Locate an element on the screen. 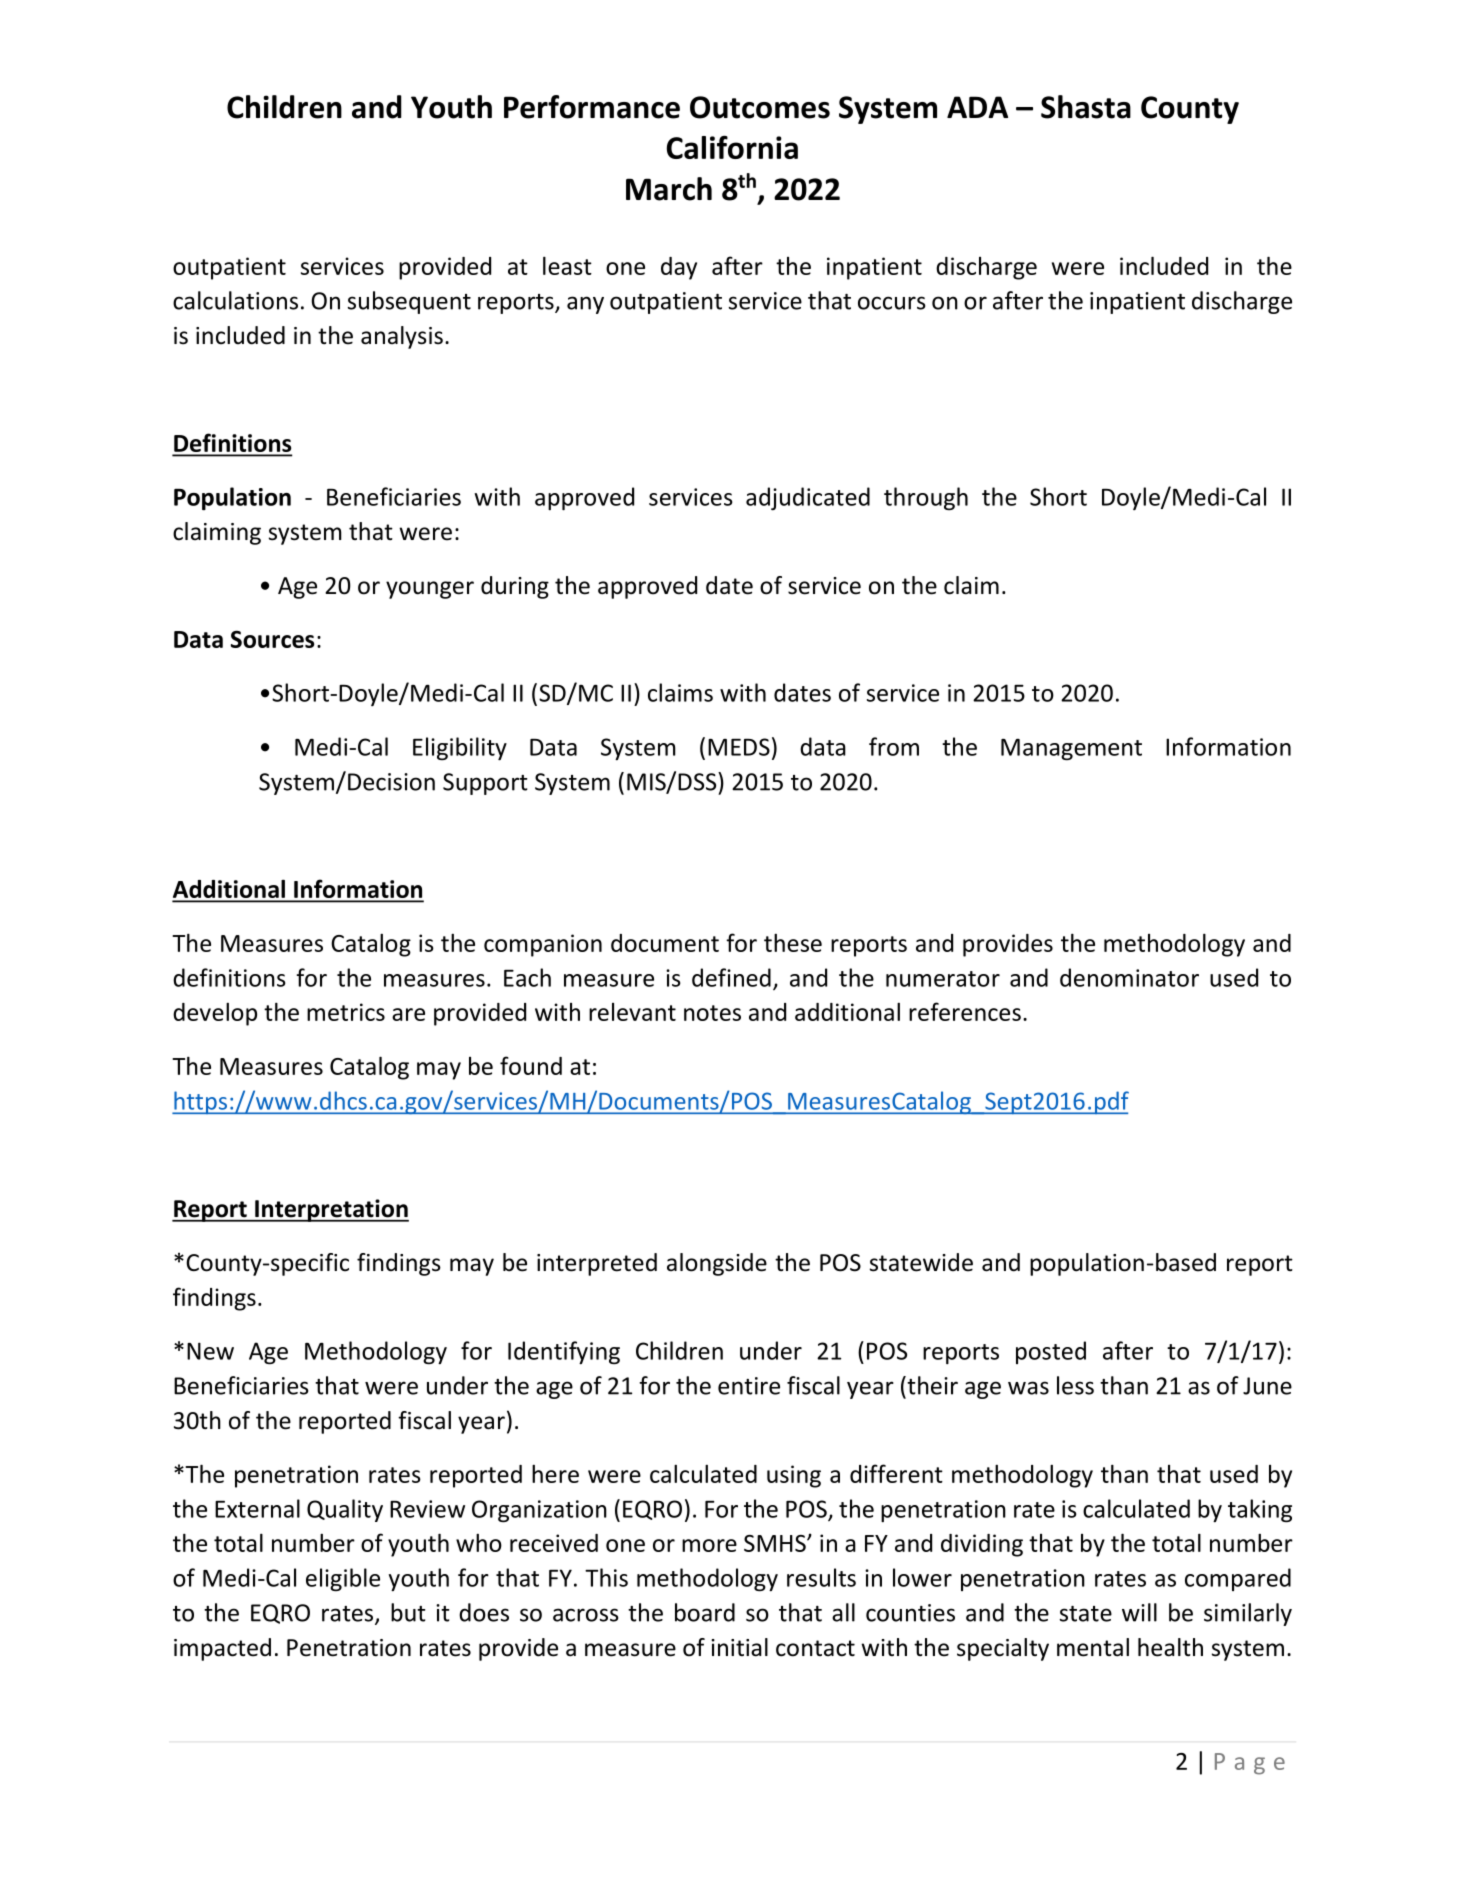  will is located at coordinates (1139, 1612).
